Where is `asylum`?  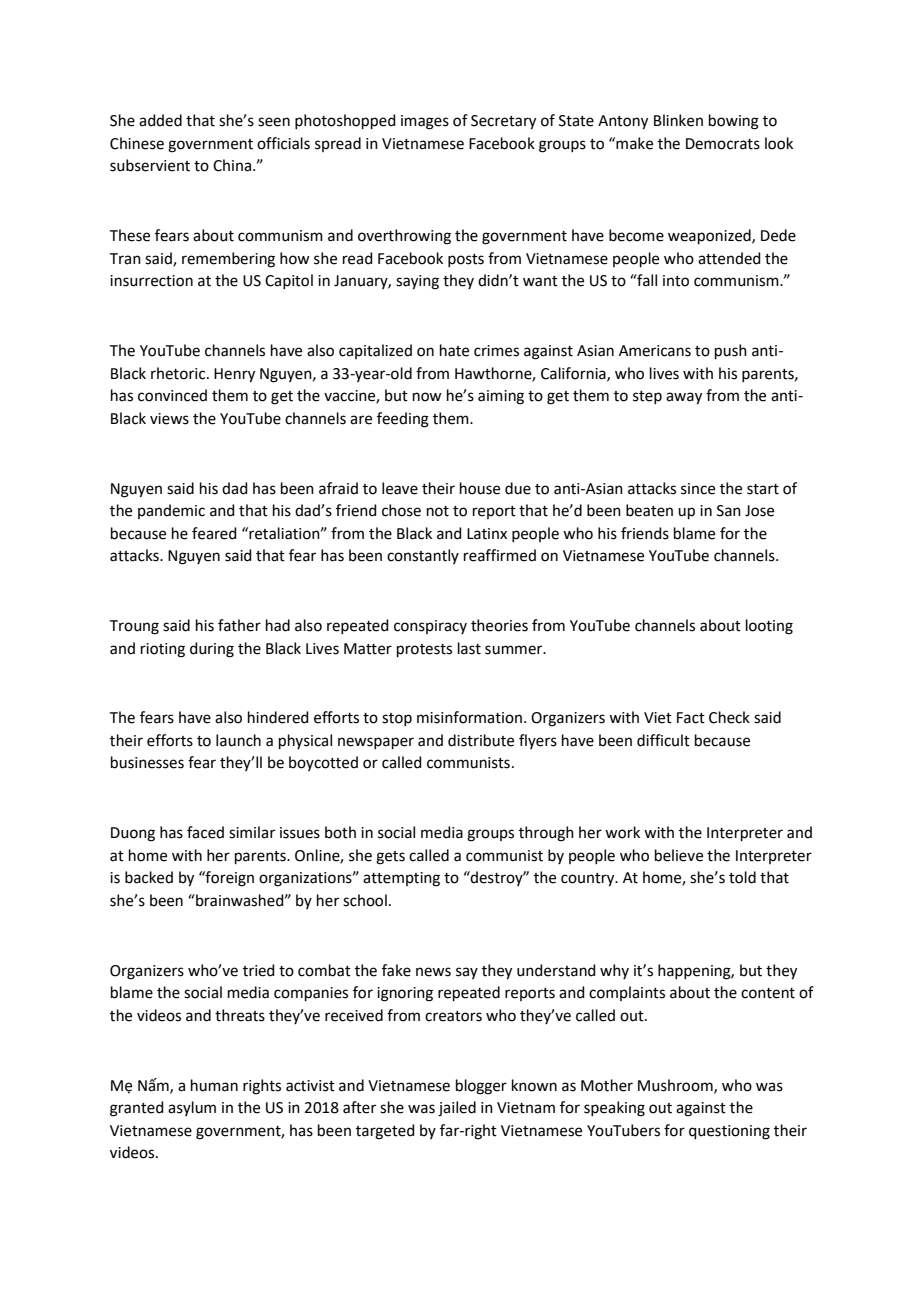 asylum is located at coordinates (192, 1108).
